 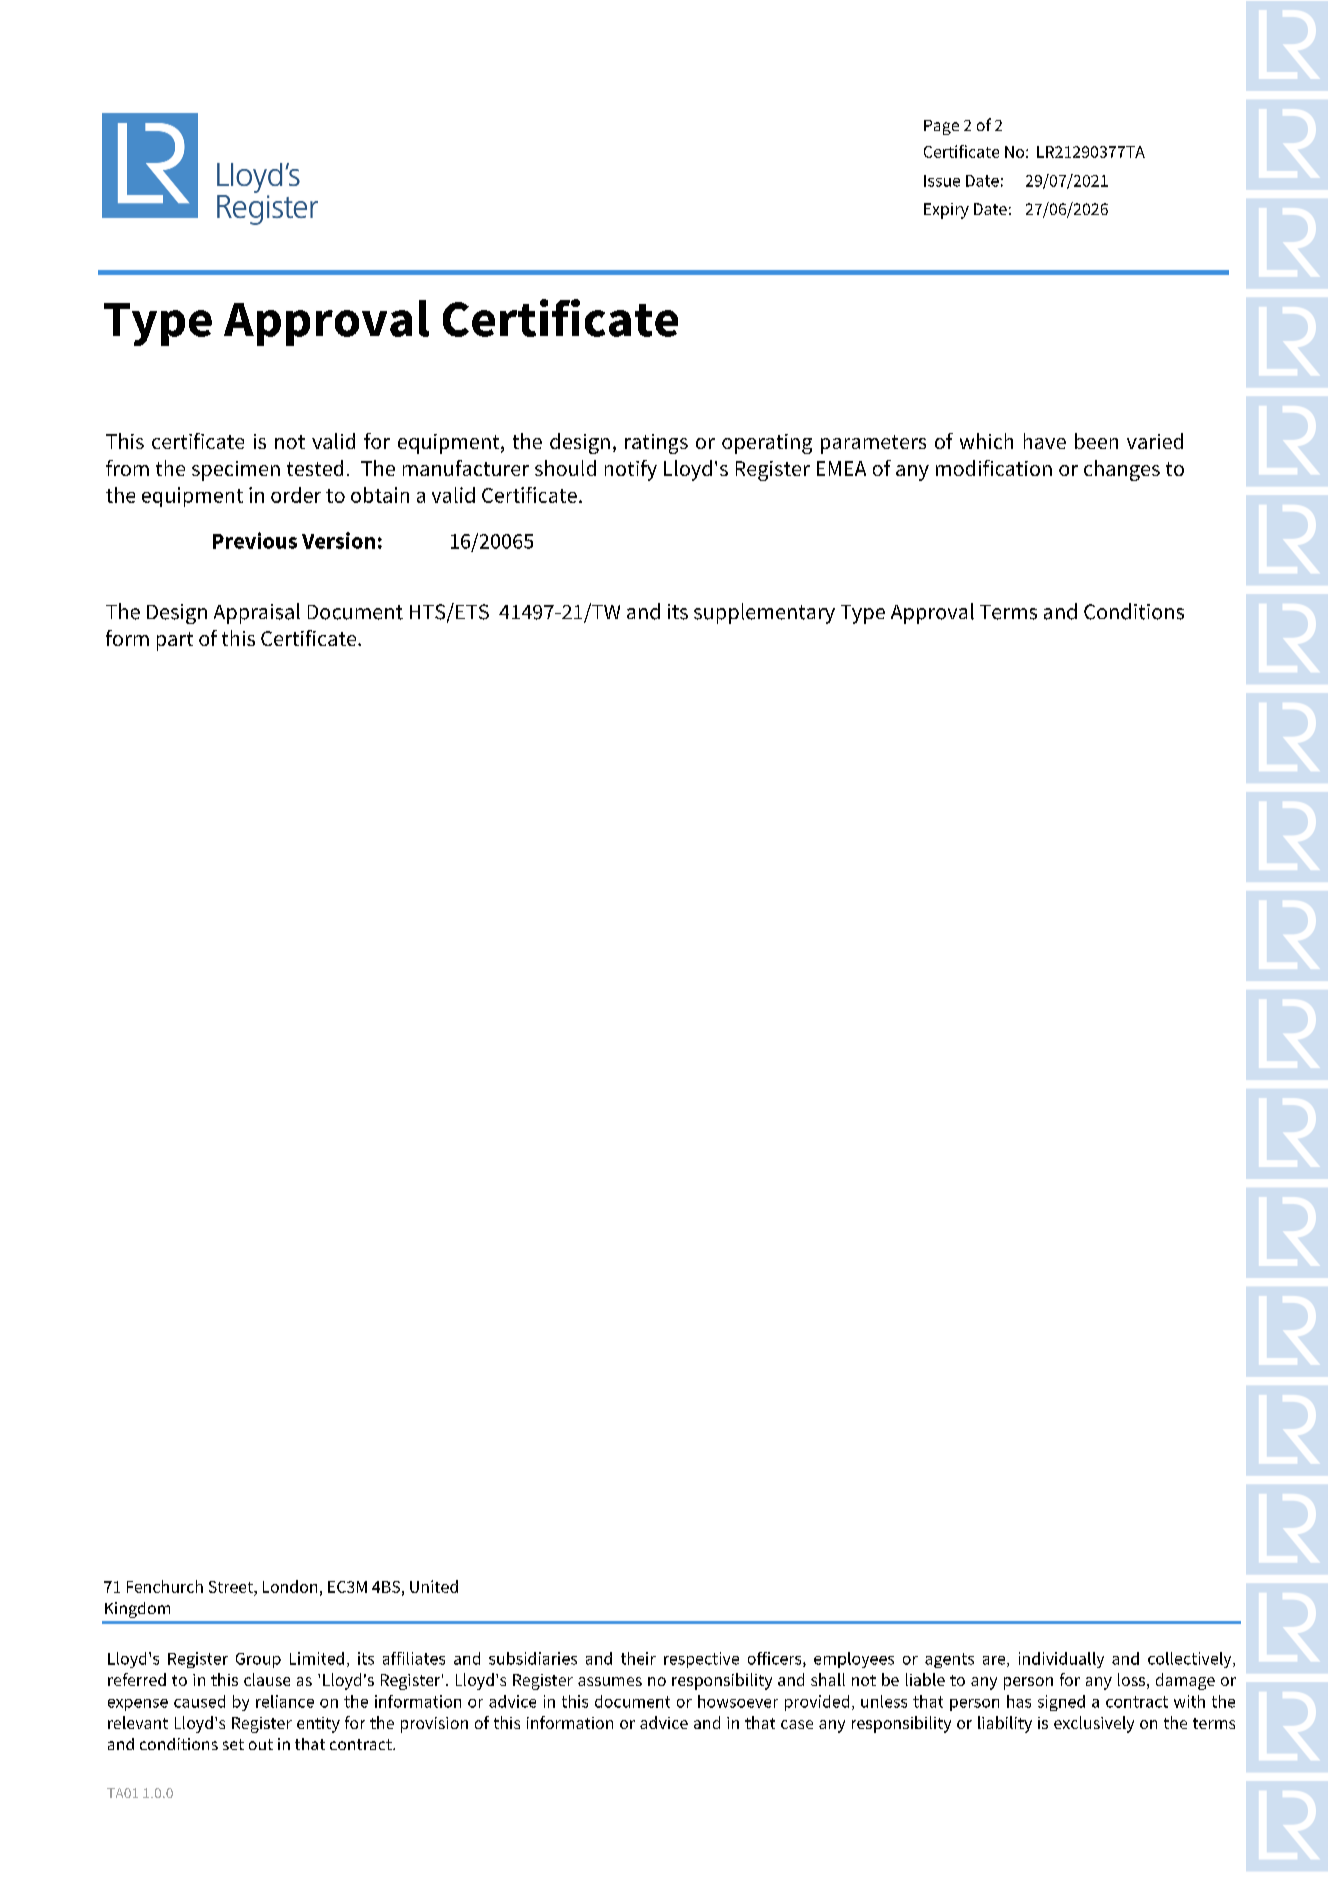 I want to click on Expiry, so click(x=946, y=211).
